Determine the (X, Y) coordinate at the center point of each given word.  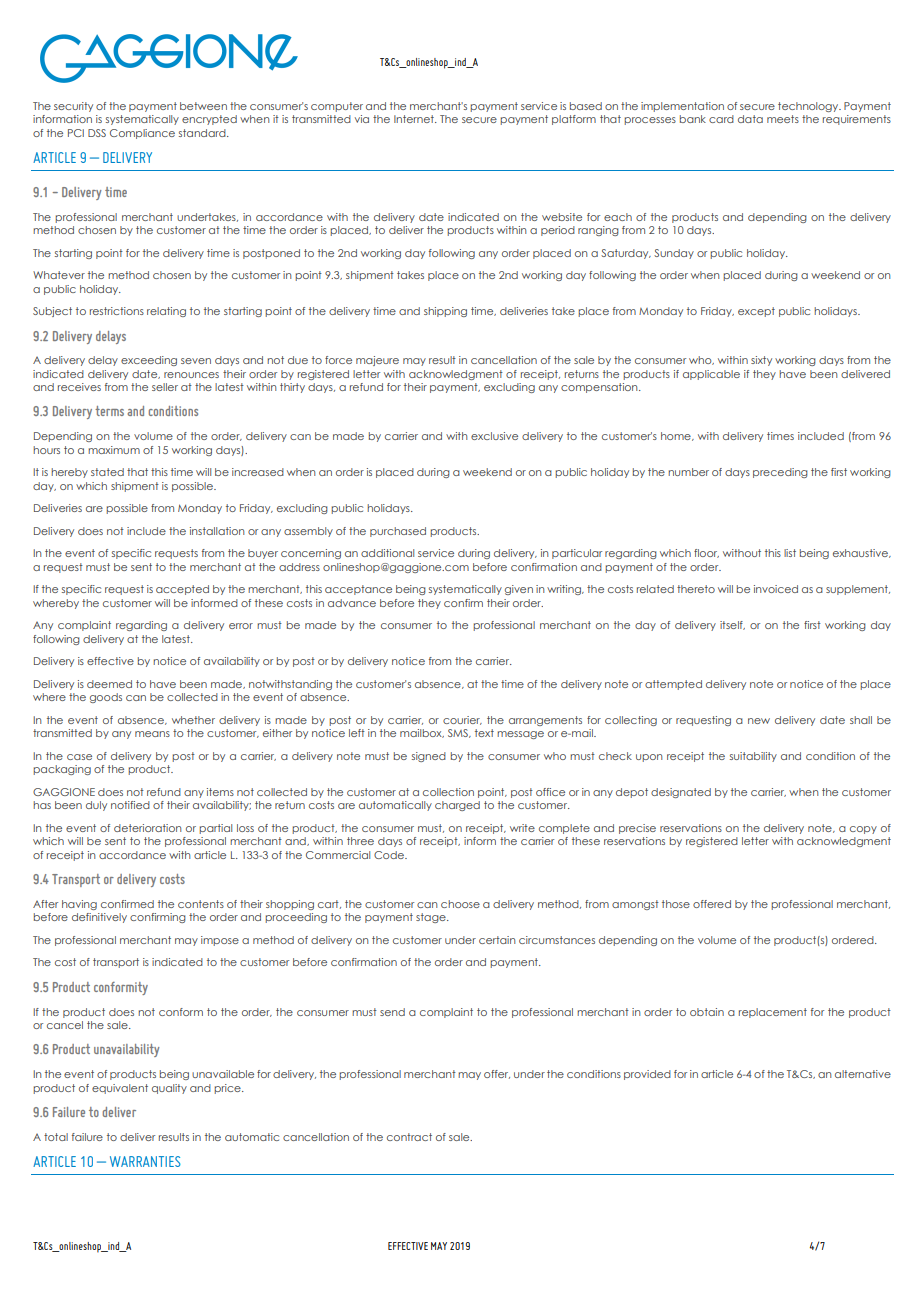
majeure (377, 361)
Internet (415, 119)
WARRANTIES (145, 1161)
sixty (761, 361)
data (750, 119)
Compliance (142, 134)
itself (732, 625)
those (676, 904)
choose (460, 904)
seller (165, 387)
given (519, 590)
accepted (182, 590)
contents (201, 904)
